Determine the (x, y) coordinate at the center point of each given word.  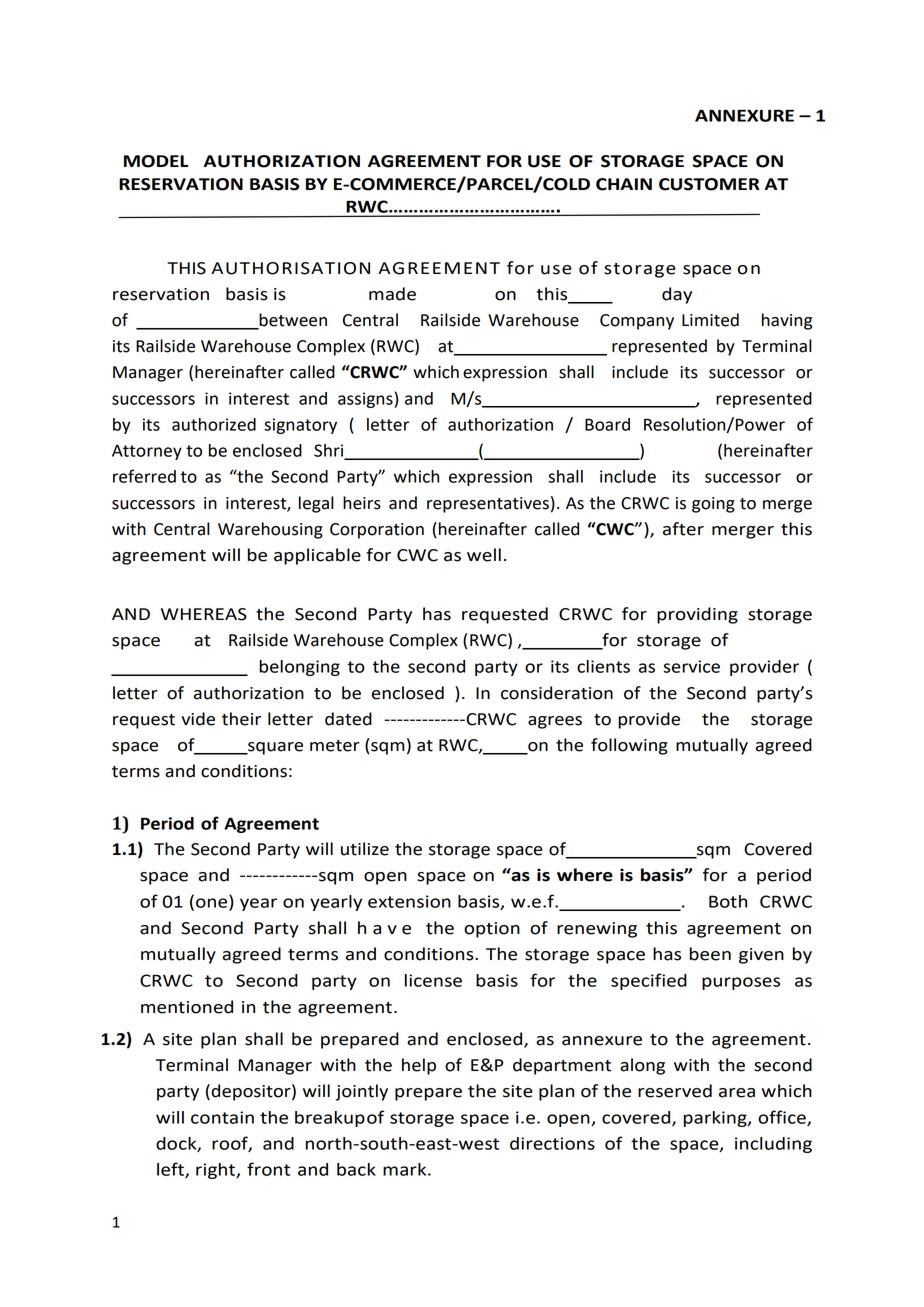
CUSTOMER (709, 184)
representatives (488, 505)
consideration (557, 693)
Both (728, 901)
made (392, 294)
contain (222, 1117)
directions (552, 1143)
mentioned (187, 1007)
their (241, 719)
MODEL (156, 161)
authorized (214, 424)
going (713, 505)
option (492, 930)
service (691, 666)
